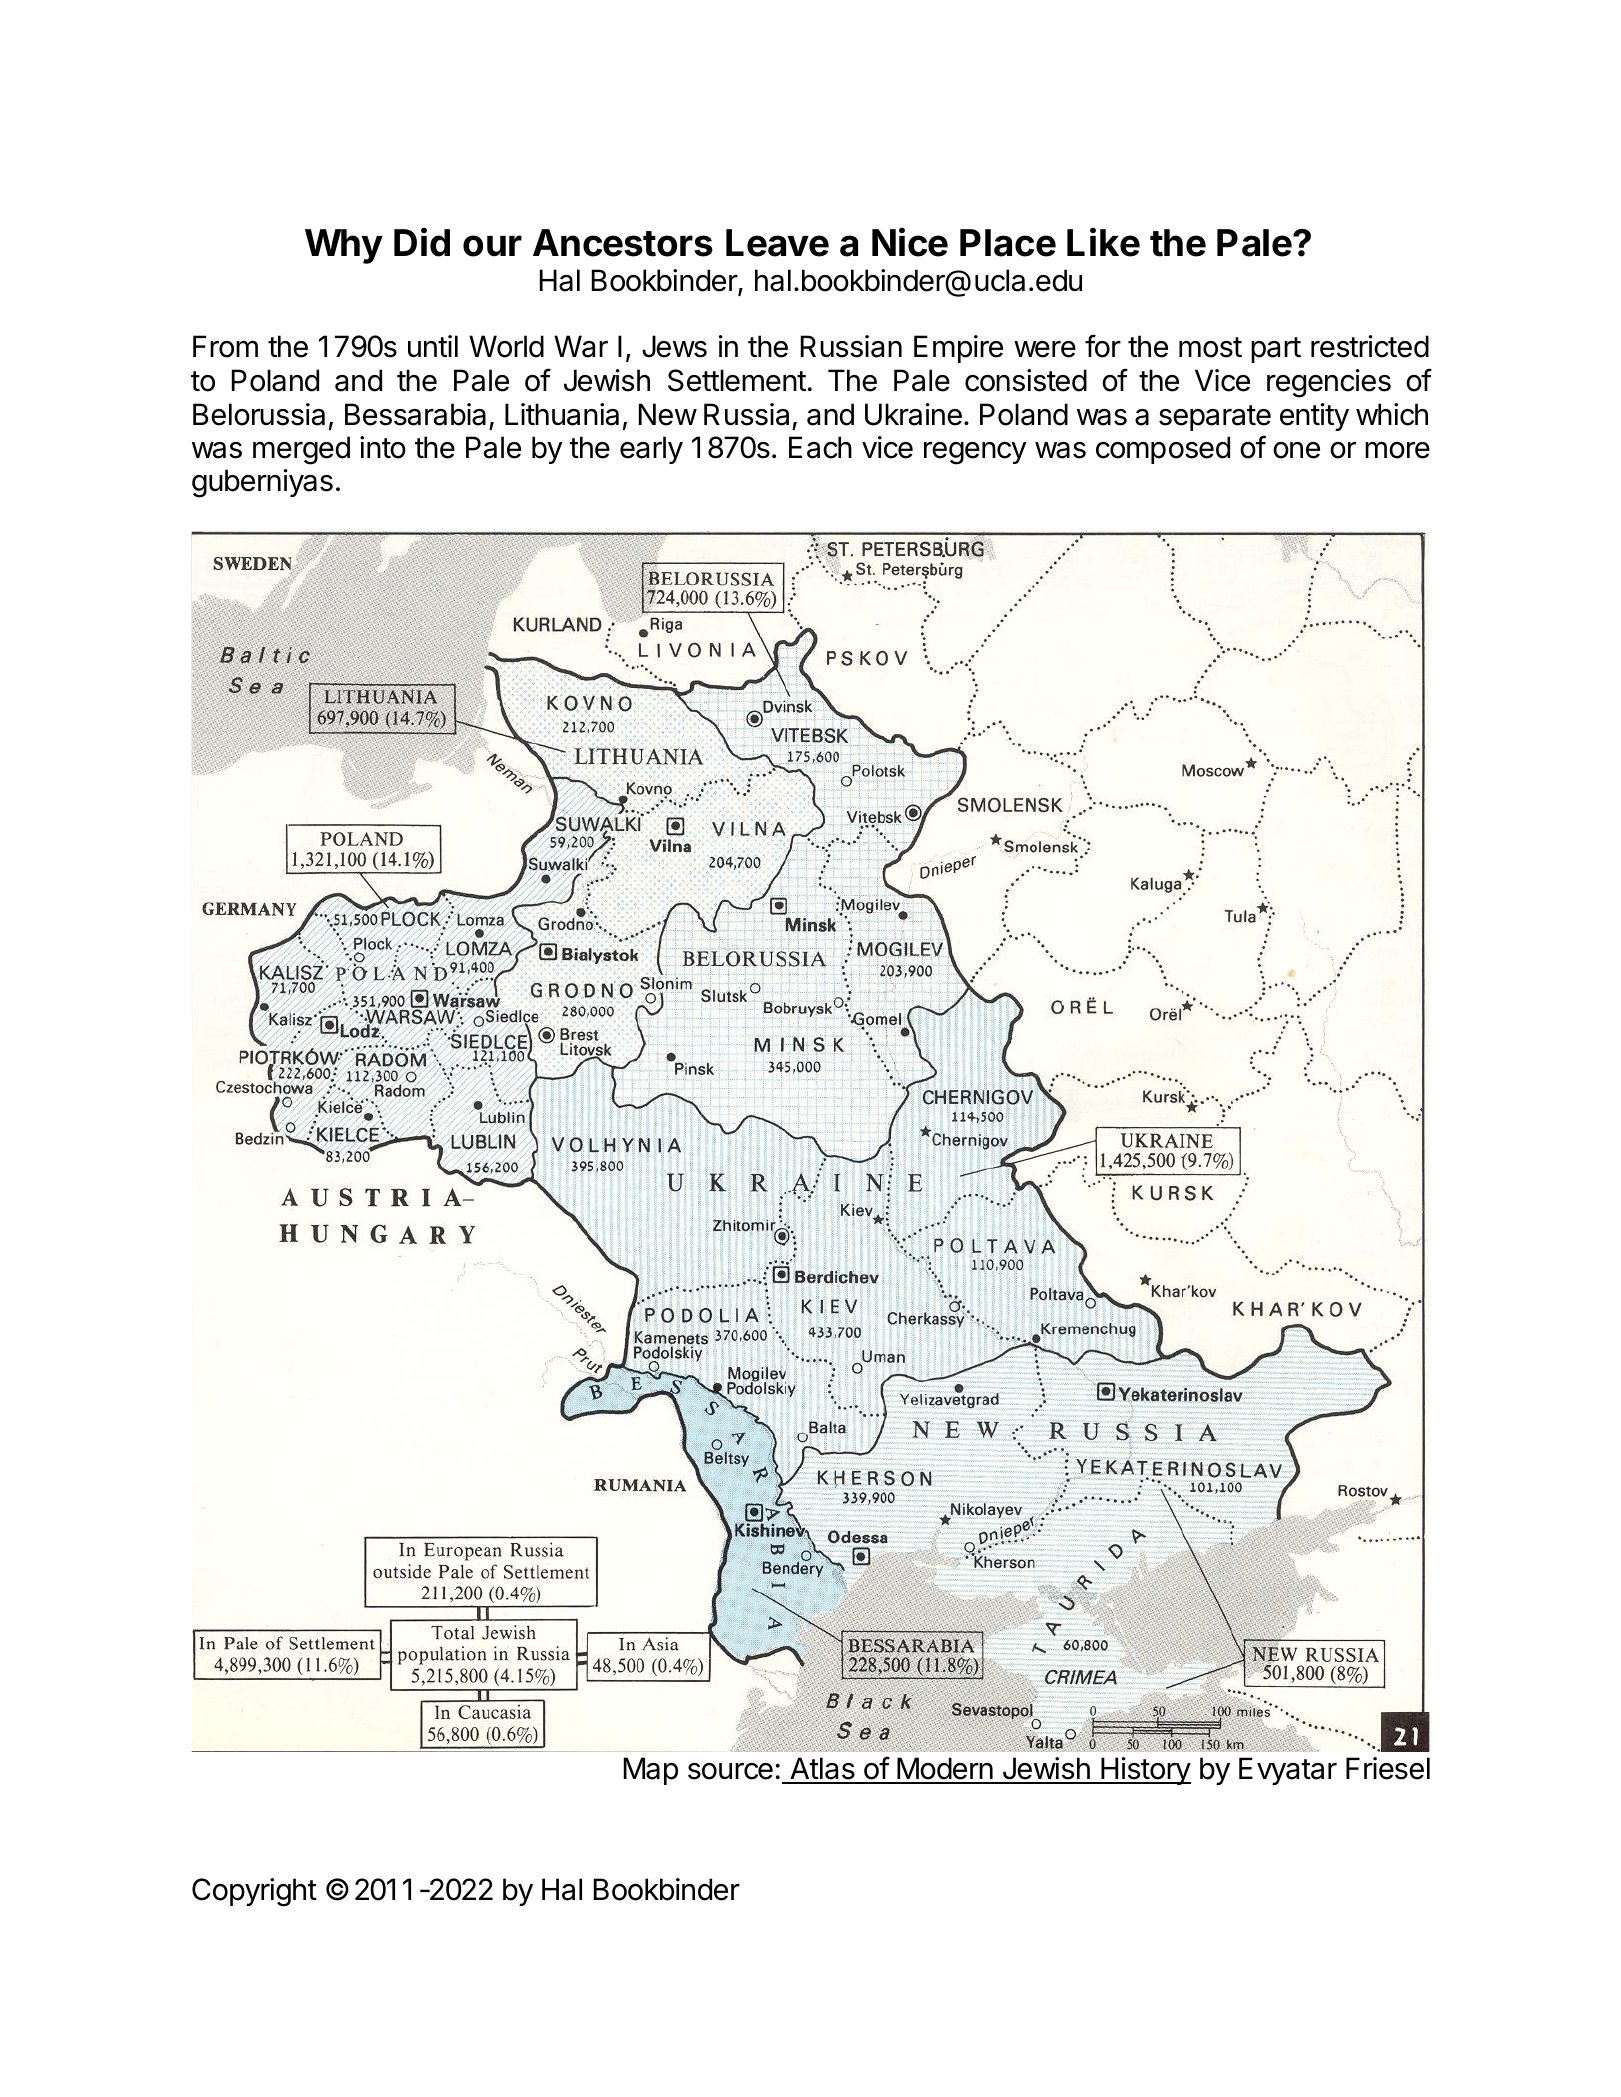  What do you see at coordinates (1296, 450) in the document?
I see `one` at bounding box center [1296, 450].
